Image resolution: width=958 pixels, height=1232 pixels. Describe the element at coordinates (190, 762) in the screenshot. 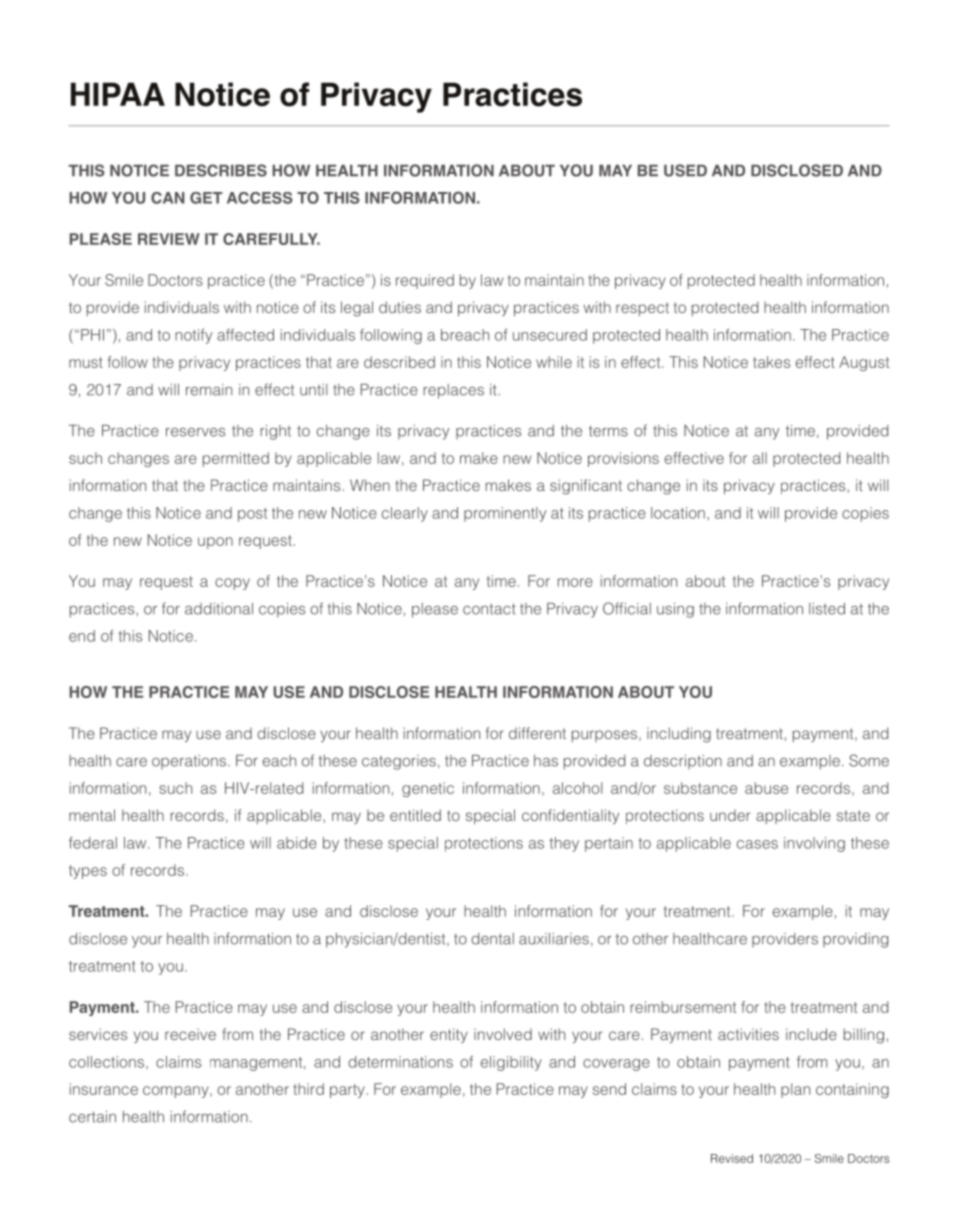

I see `operations` at that location.
